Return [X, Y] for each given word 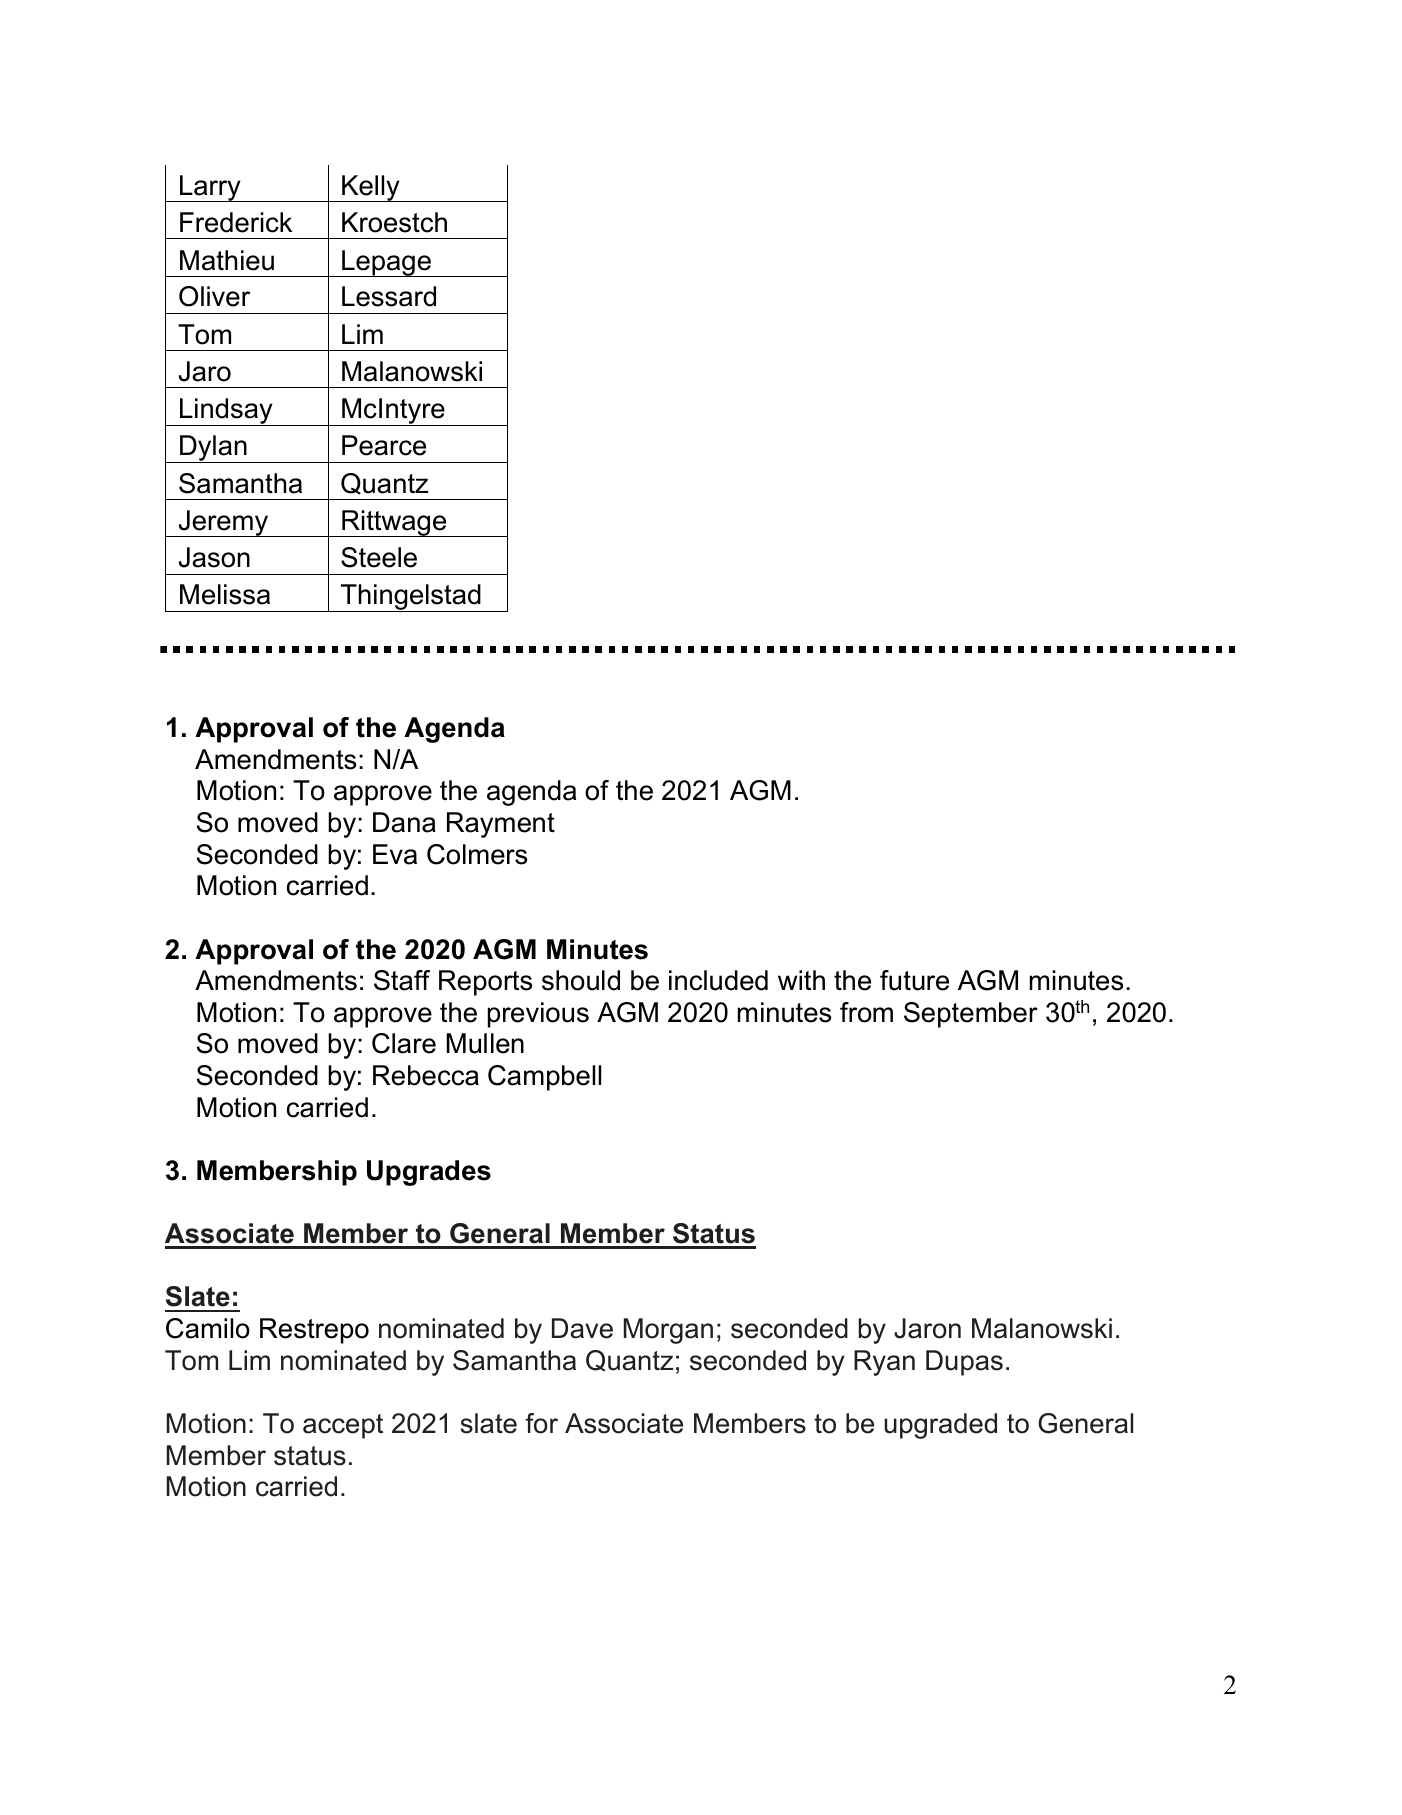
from [866, 1012]
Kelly [371, 188]
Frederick [236, 222]
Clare [404, 1043]
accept [343, 1426]
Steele [379, 557]
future [914, 980]
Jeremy [223, 523]
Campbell [544, 1078]
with [801, 980]
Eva [395, 854]
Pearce [384, 445]
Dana [404, 822]
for [541, 1423]
